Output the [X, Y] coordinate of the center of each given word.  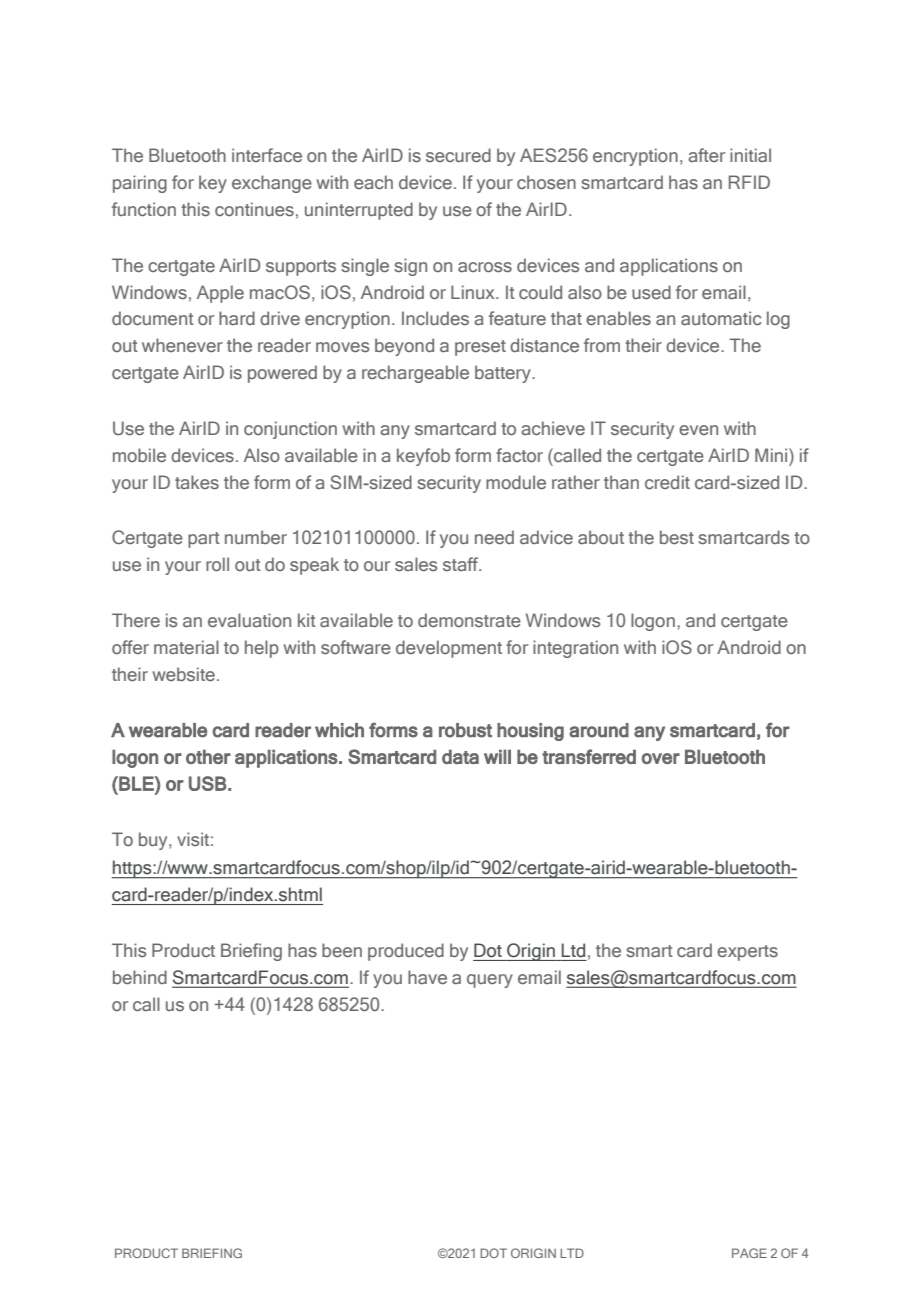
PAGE [749, 1253]
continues [254, 209]
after [706, 155]
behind [140, 977]
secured [458, 155]
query [490, 981]
